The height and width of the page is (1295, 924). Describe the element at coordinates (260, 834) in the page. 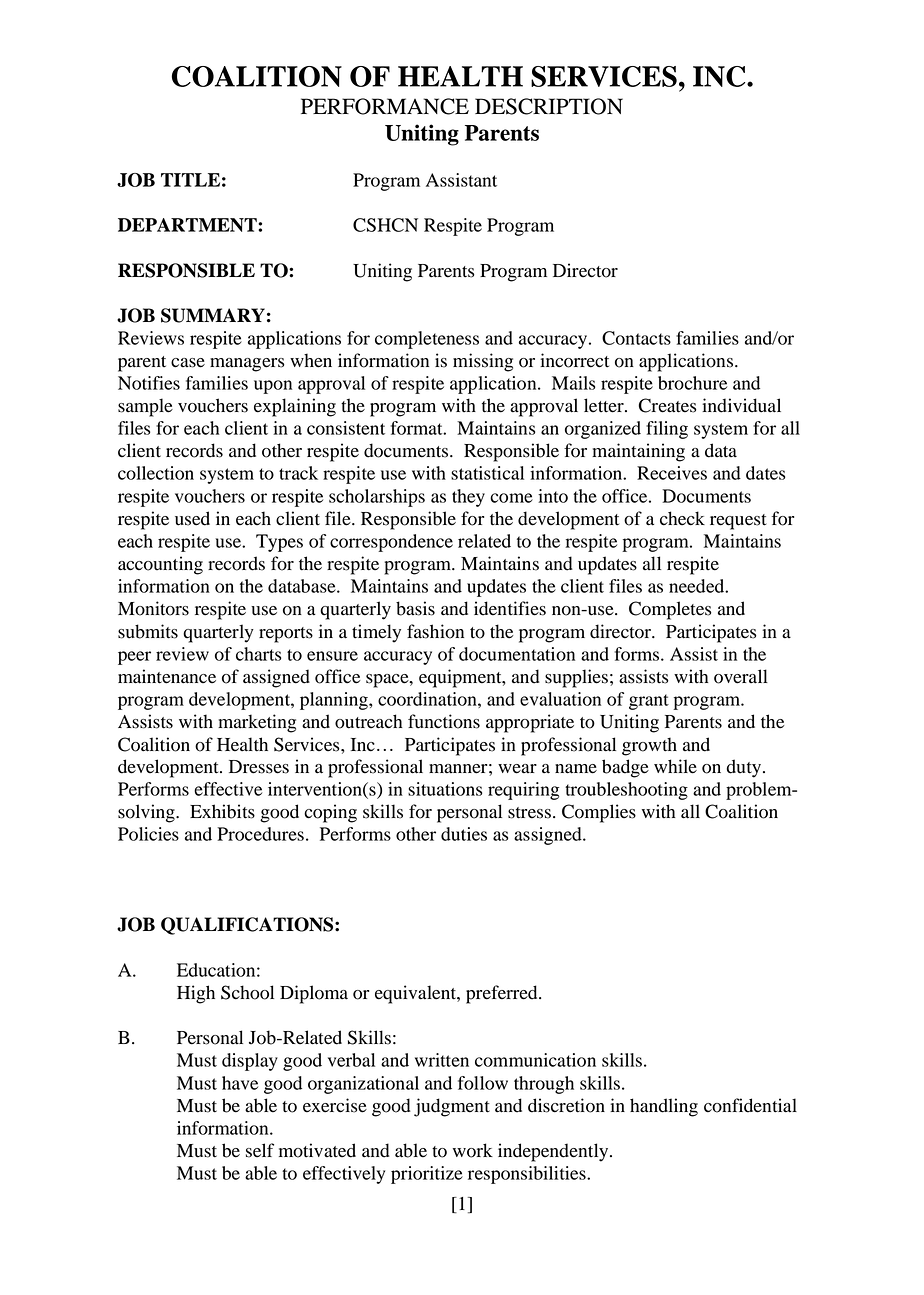

I see `Procedures` at that location.
